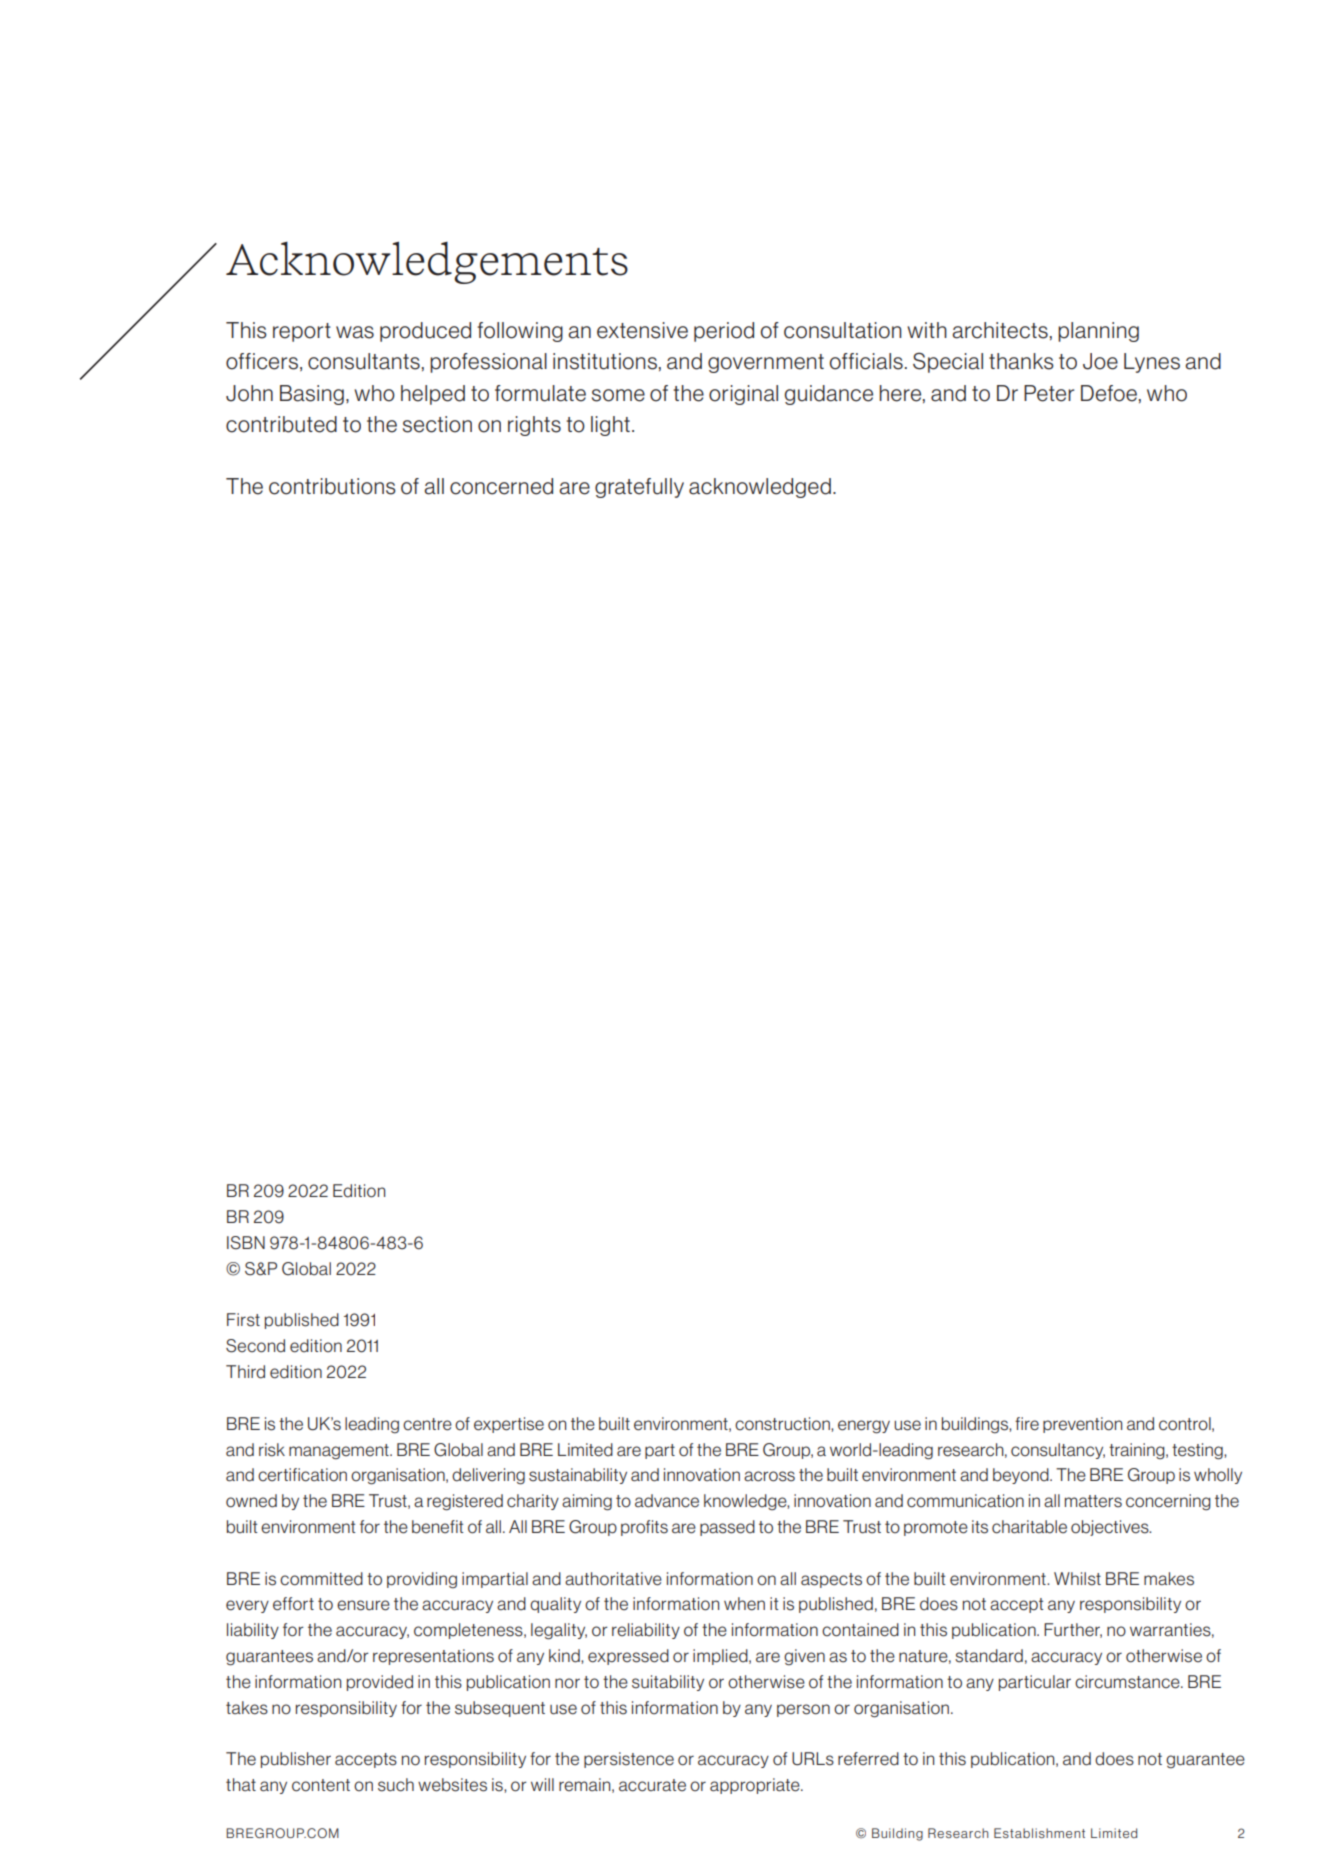  Describe the element at coordinates (364, 361) in the screenshot. I see `consultants` at that location.
